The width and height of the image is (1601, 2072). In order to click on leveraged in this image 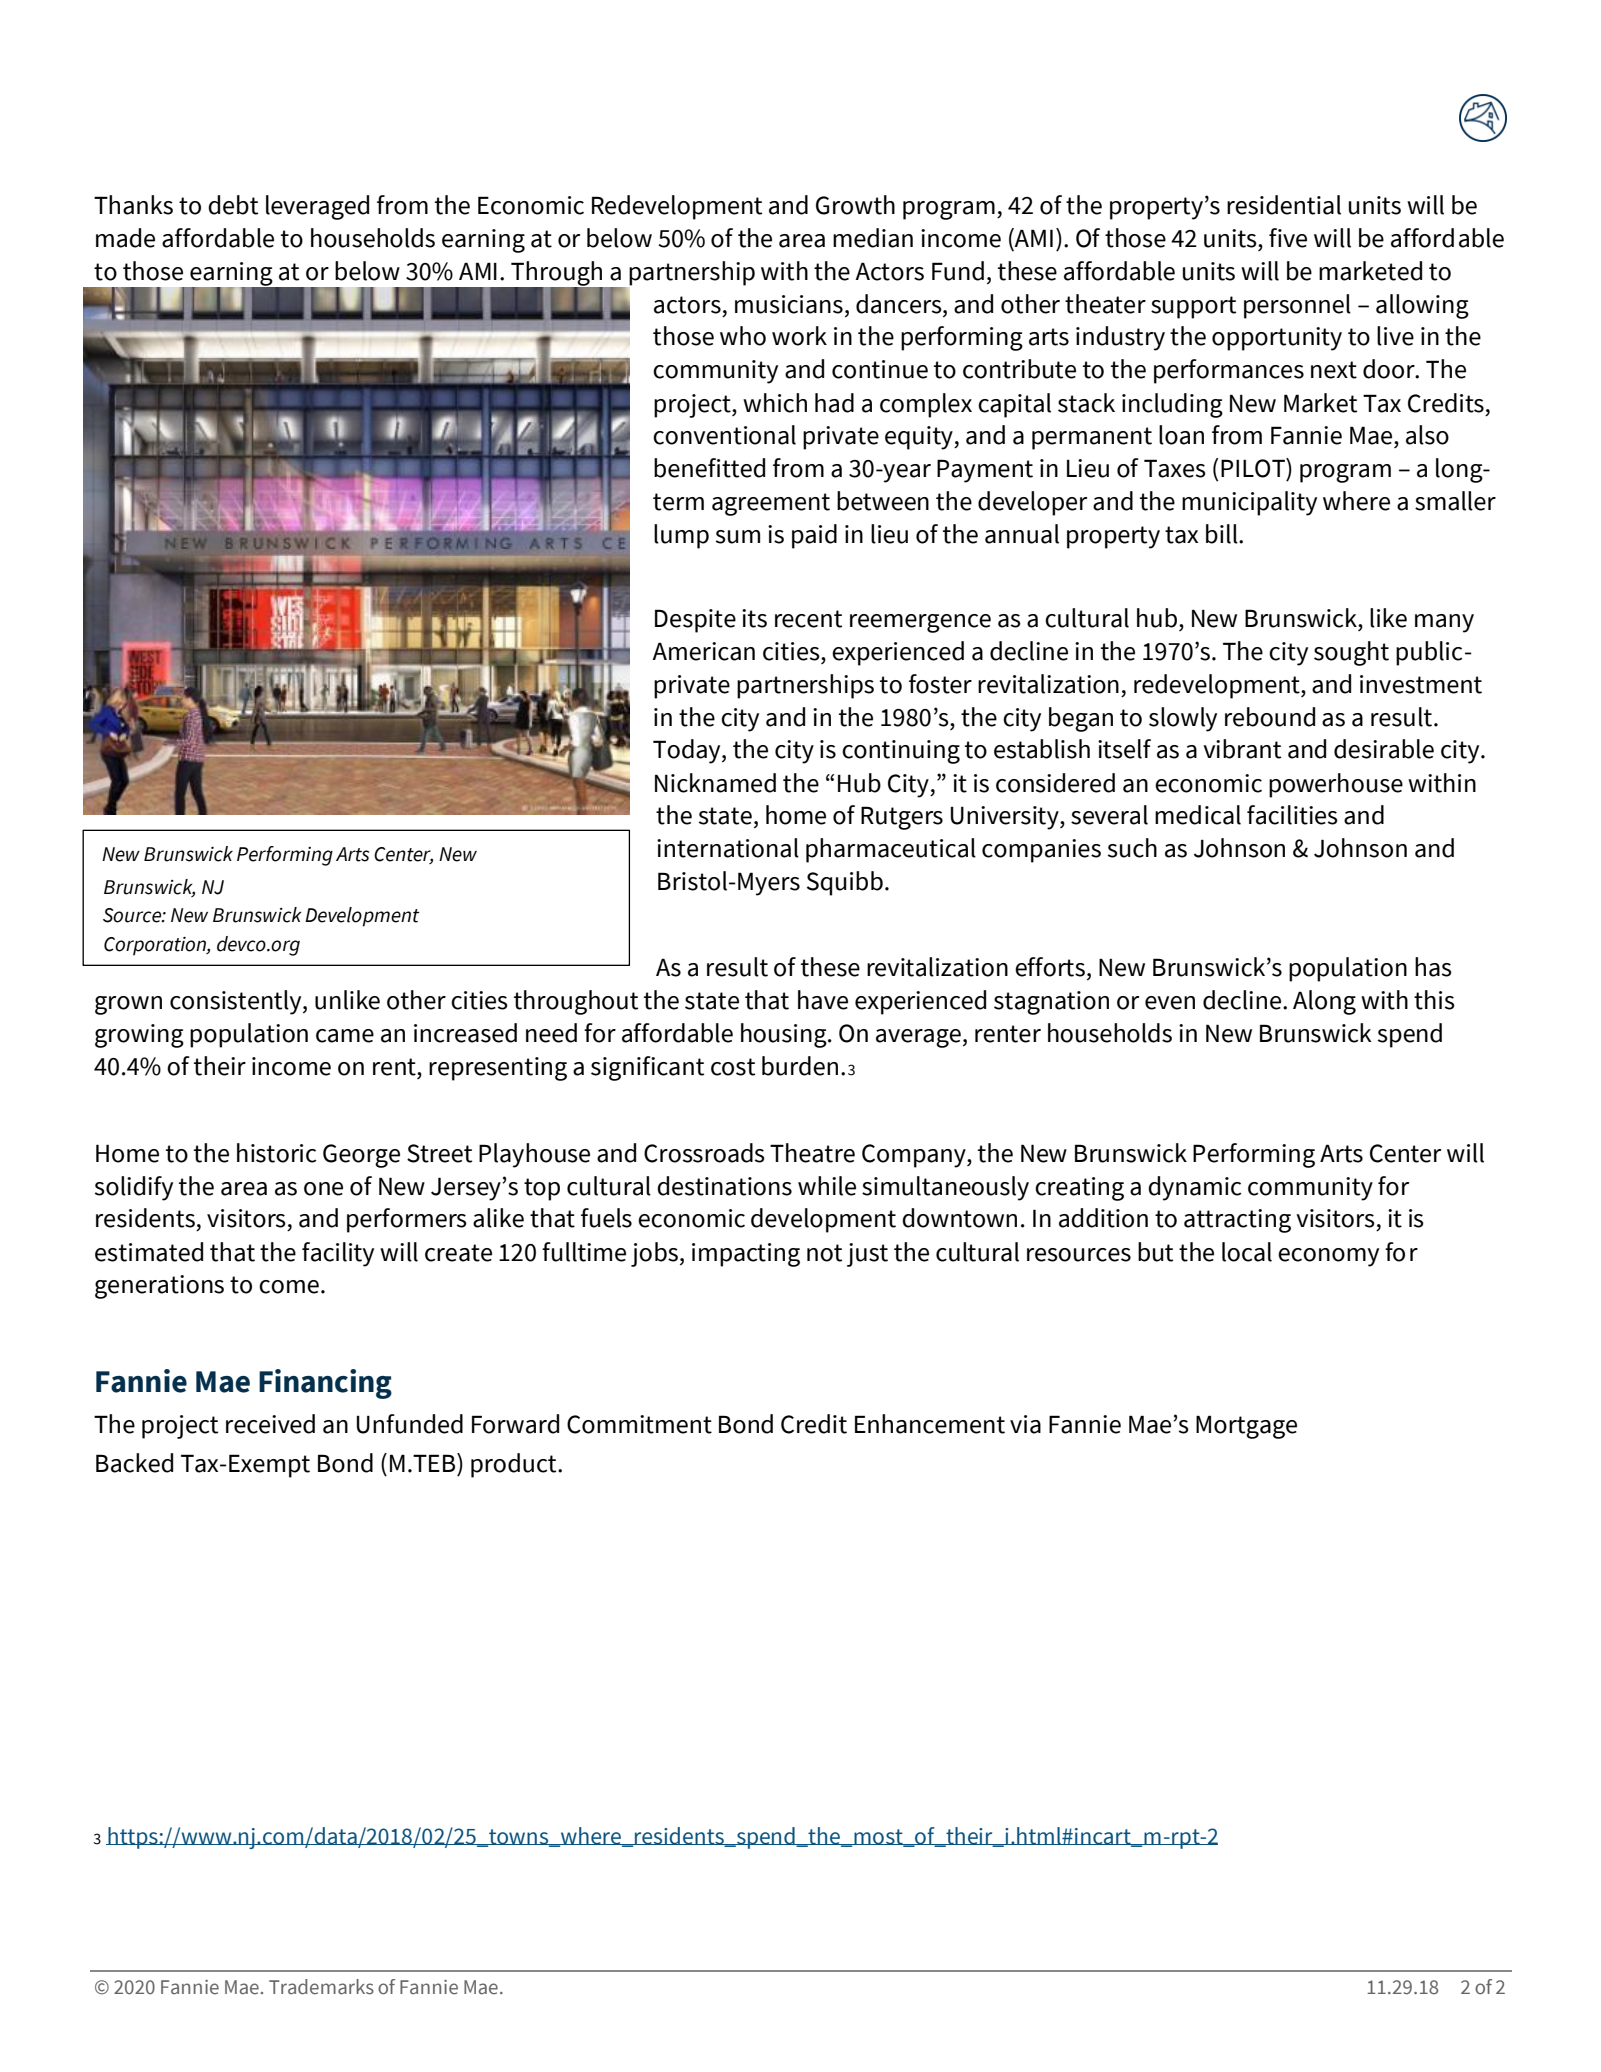, I will do `click(317, 207)`.
